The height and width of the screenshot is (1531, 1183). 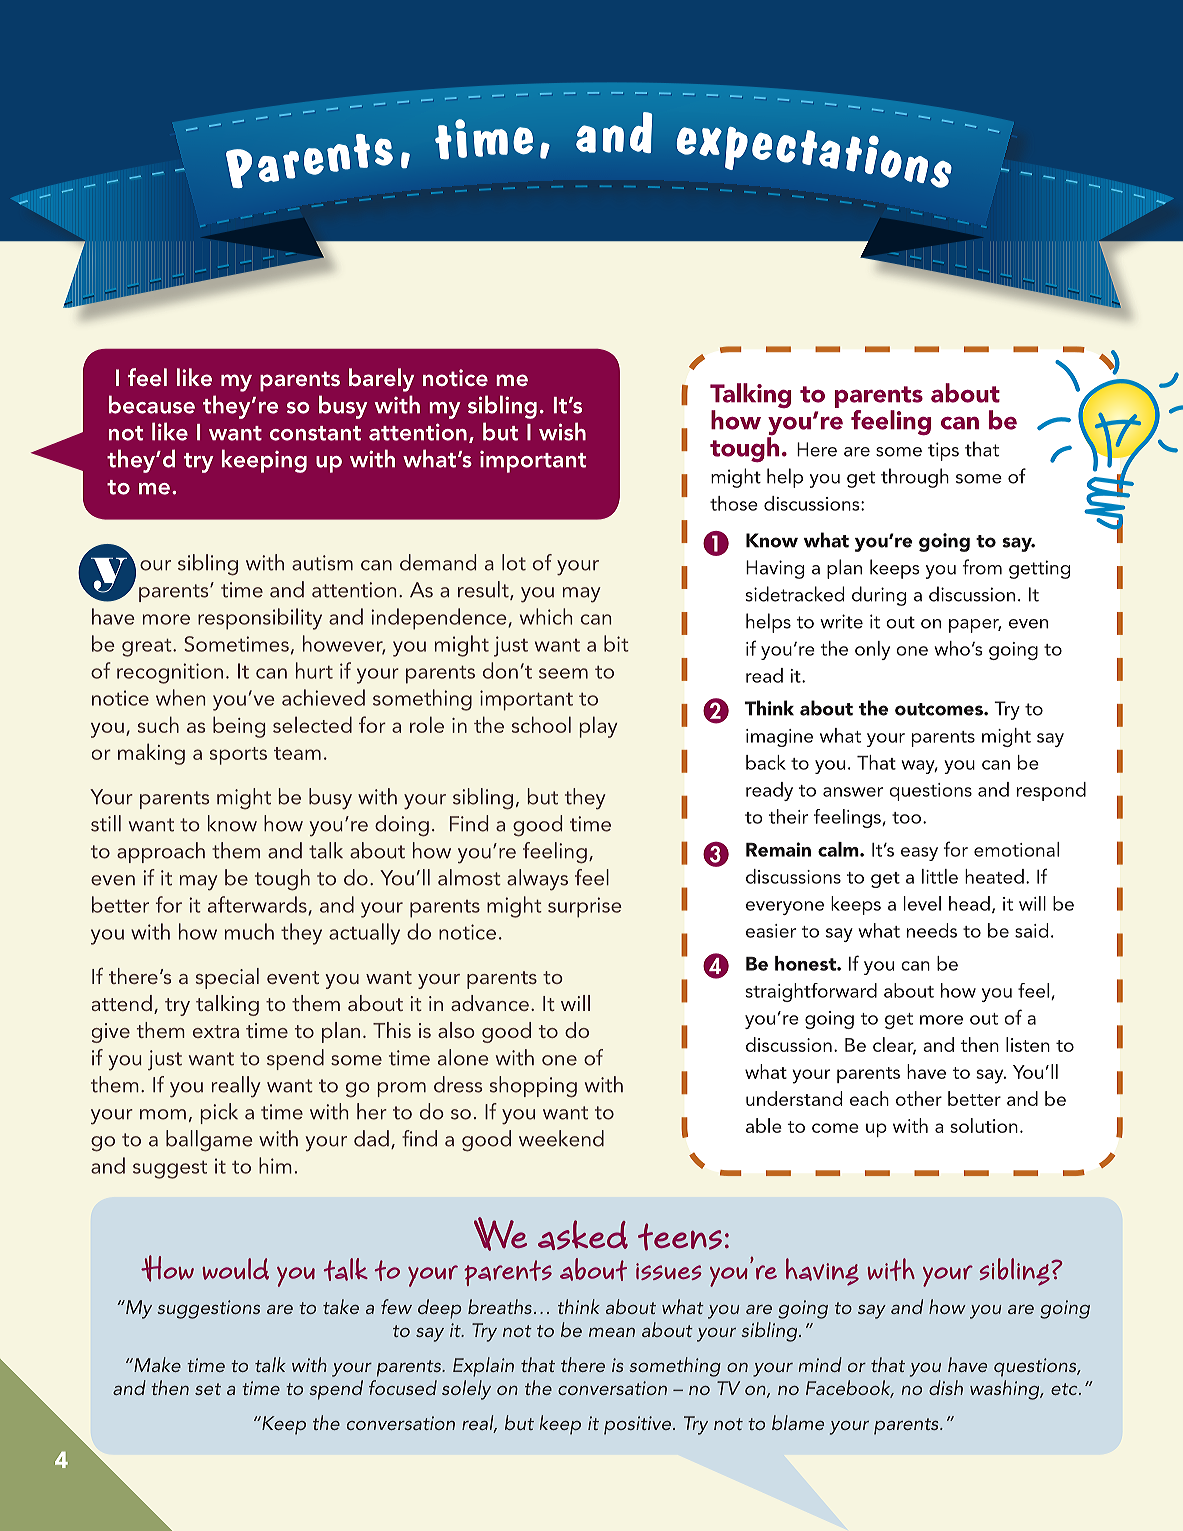 What do you see at coordinates (208, 1389) in the screenshot?
I see `set` at bounding box center [208, 1389].
